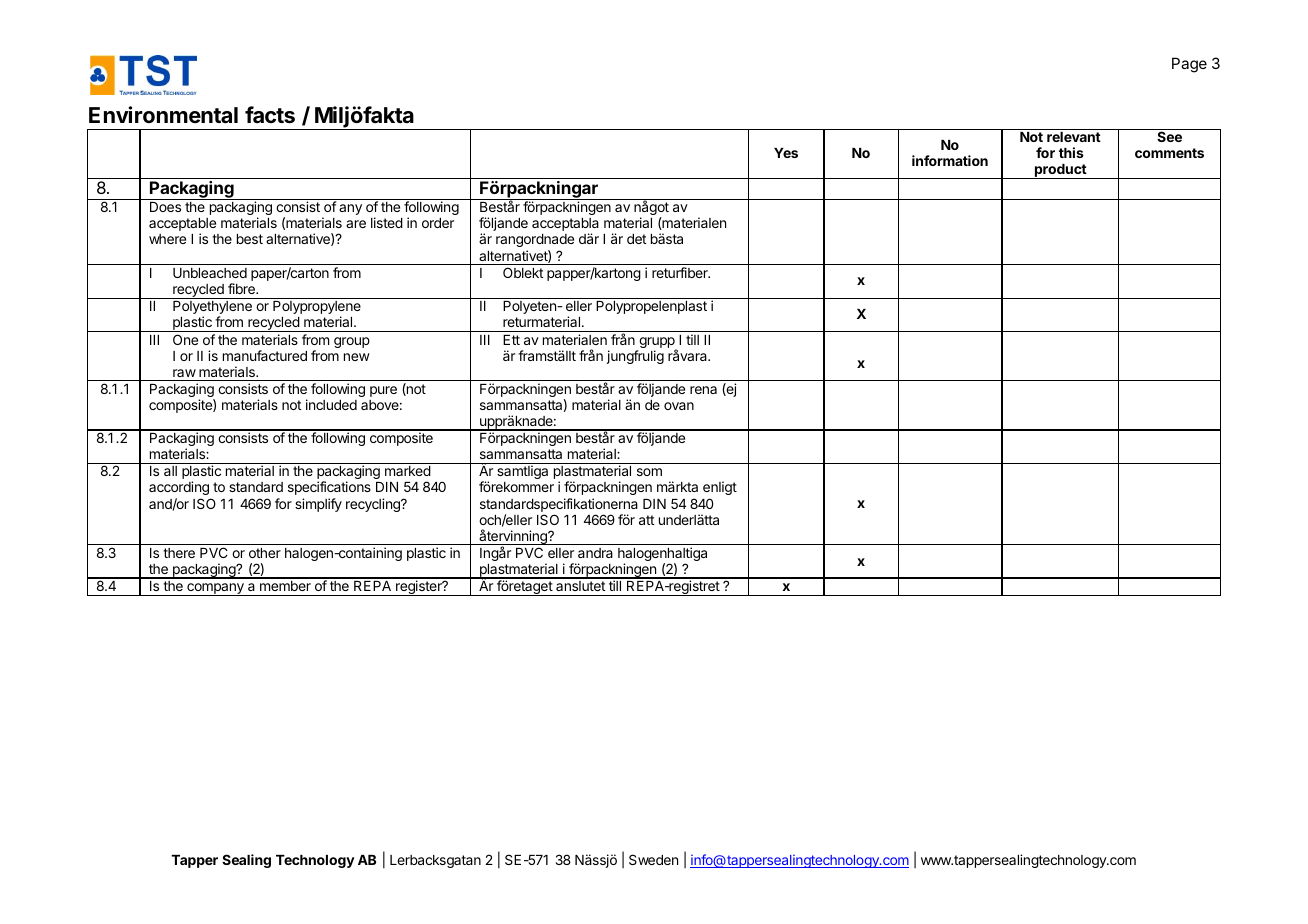 The image size is (1308, 924). Describe the element at coordinates (270, 115) in the screenshot. I see `facts` at that location.
